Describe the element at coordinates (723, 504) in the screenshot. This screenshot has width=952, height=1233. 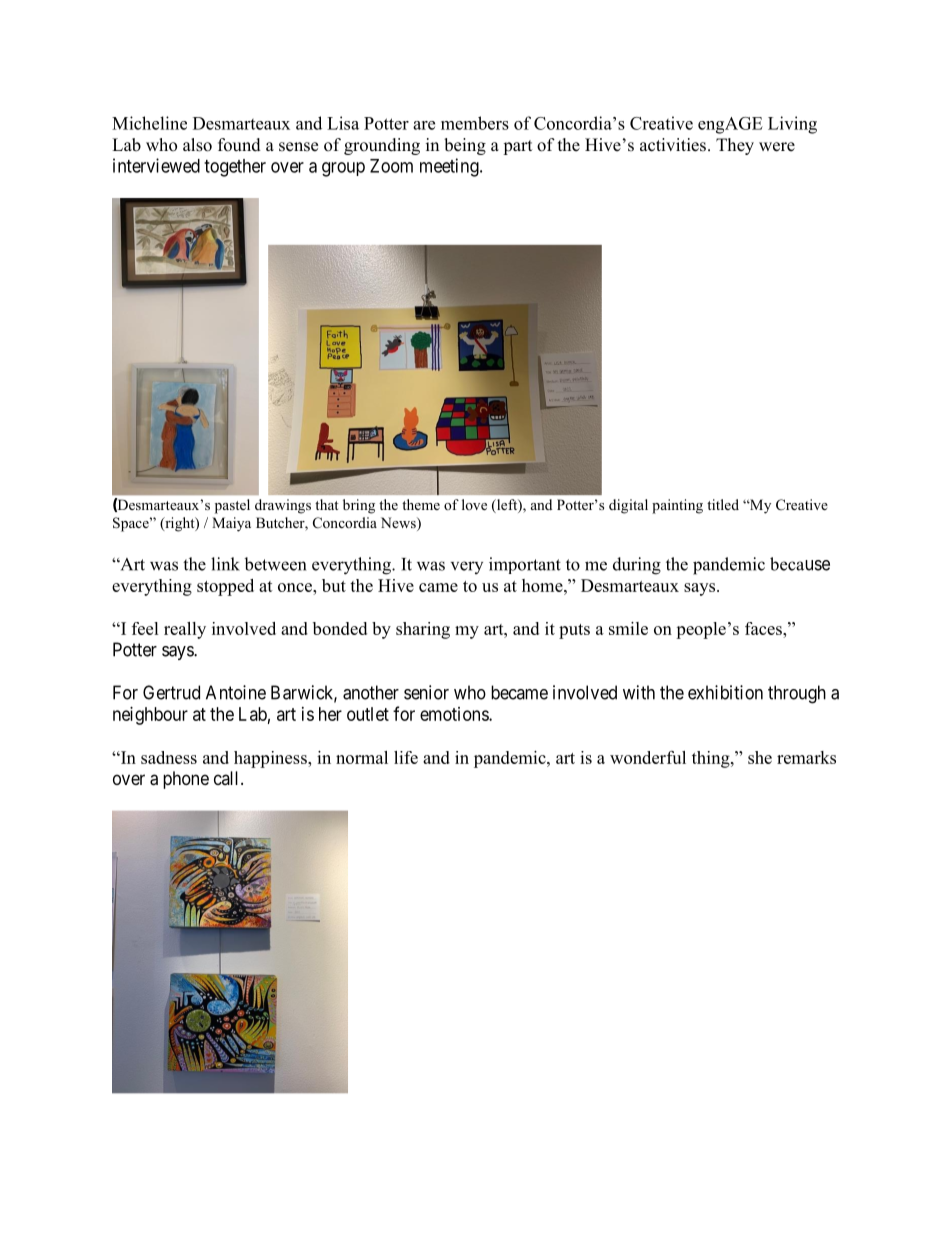
I see `titled` at that location.
